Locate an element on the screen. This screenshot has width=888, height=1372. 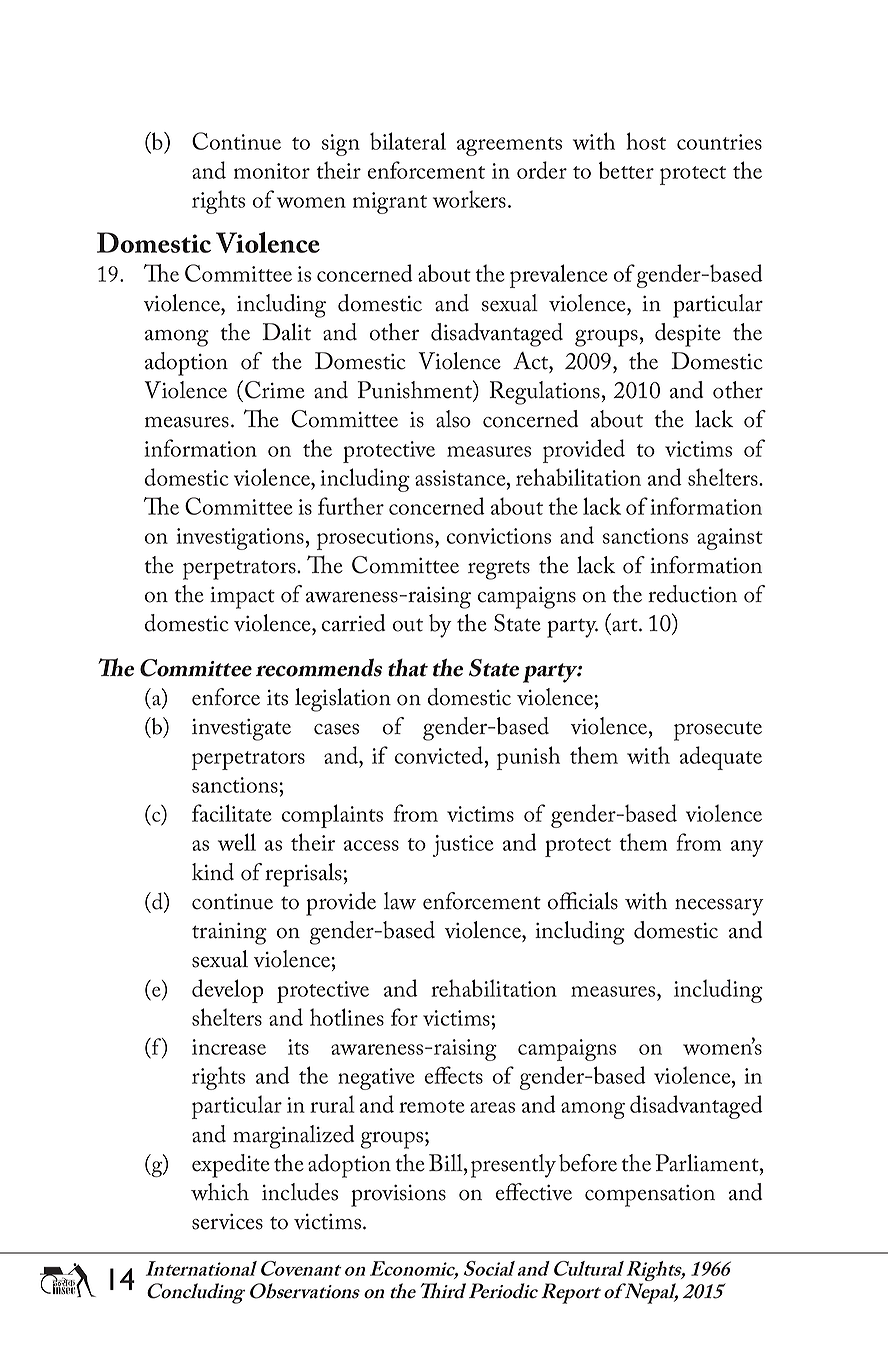
training is located at coordinates (229, 934).
